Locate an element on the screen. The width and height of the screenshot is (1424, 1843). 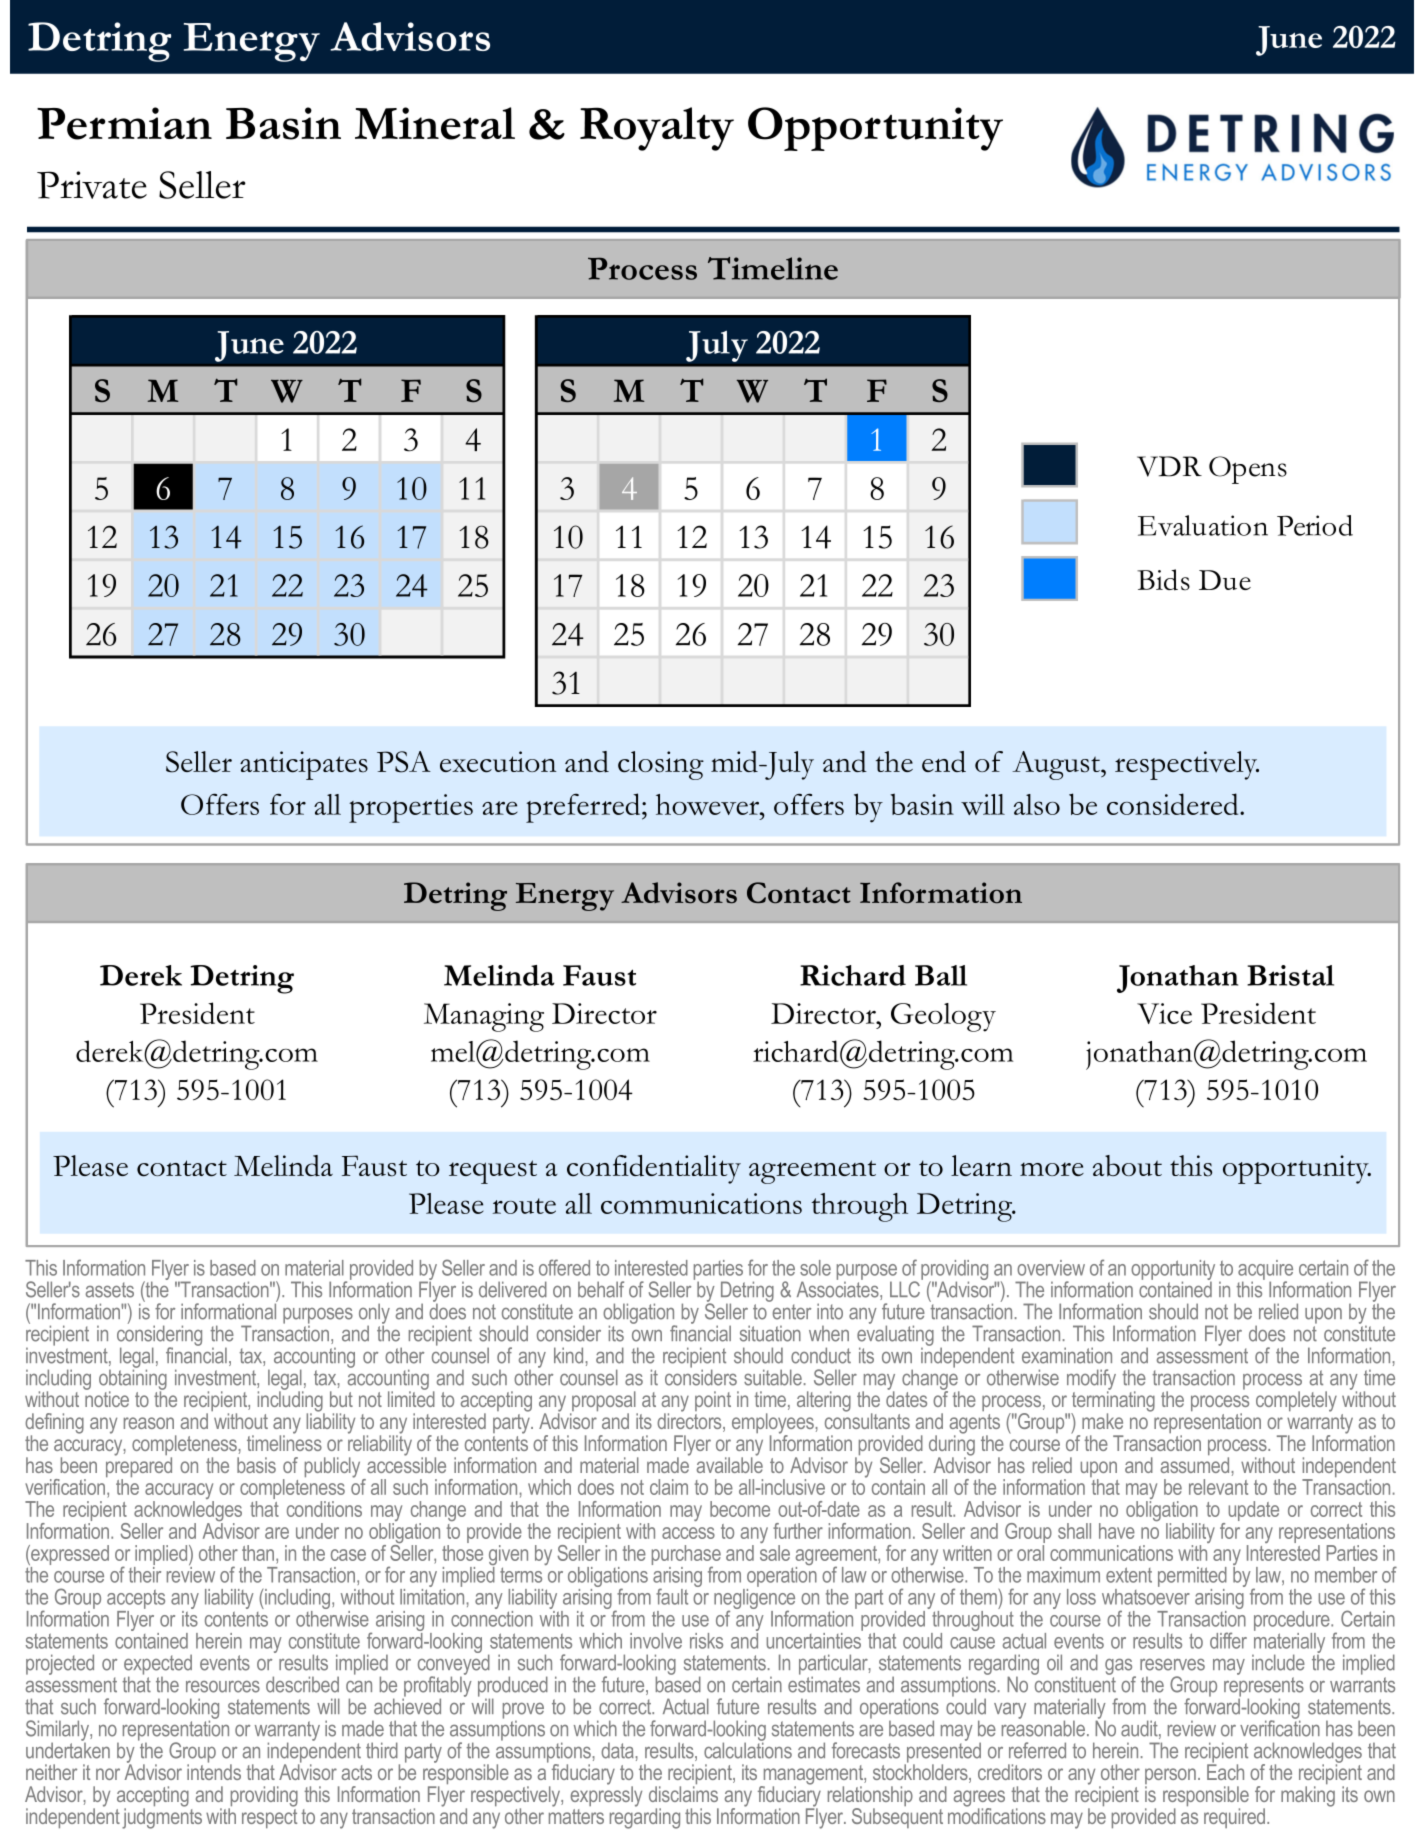
confidentiality is located at coordinates (654, 1169).
